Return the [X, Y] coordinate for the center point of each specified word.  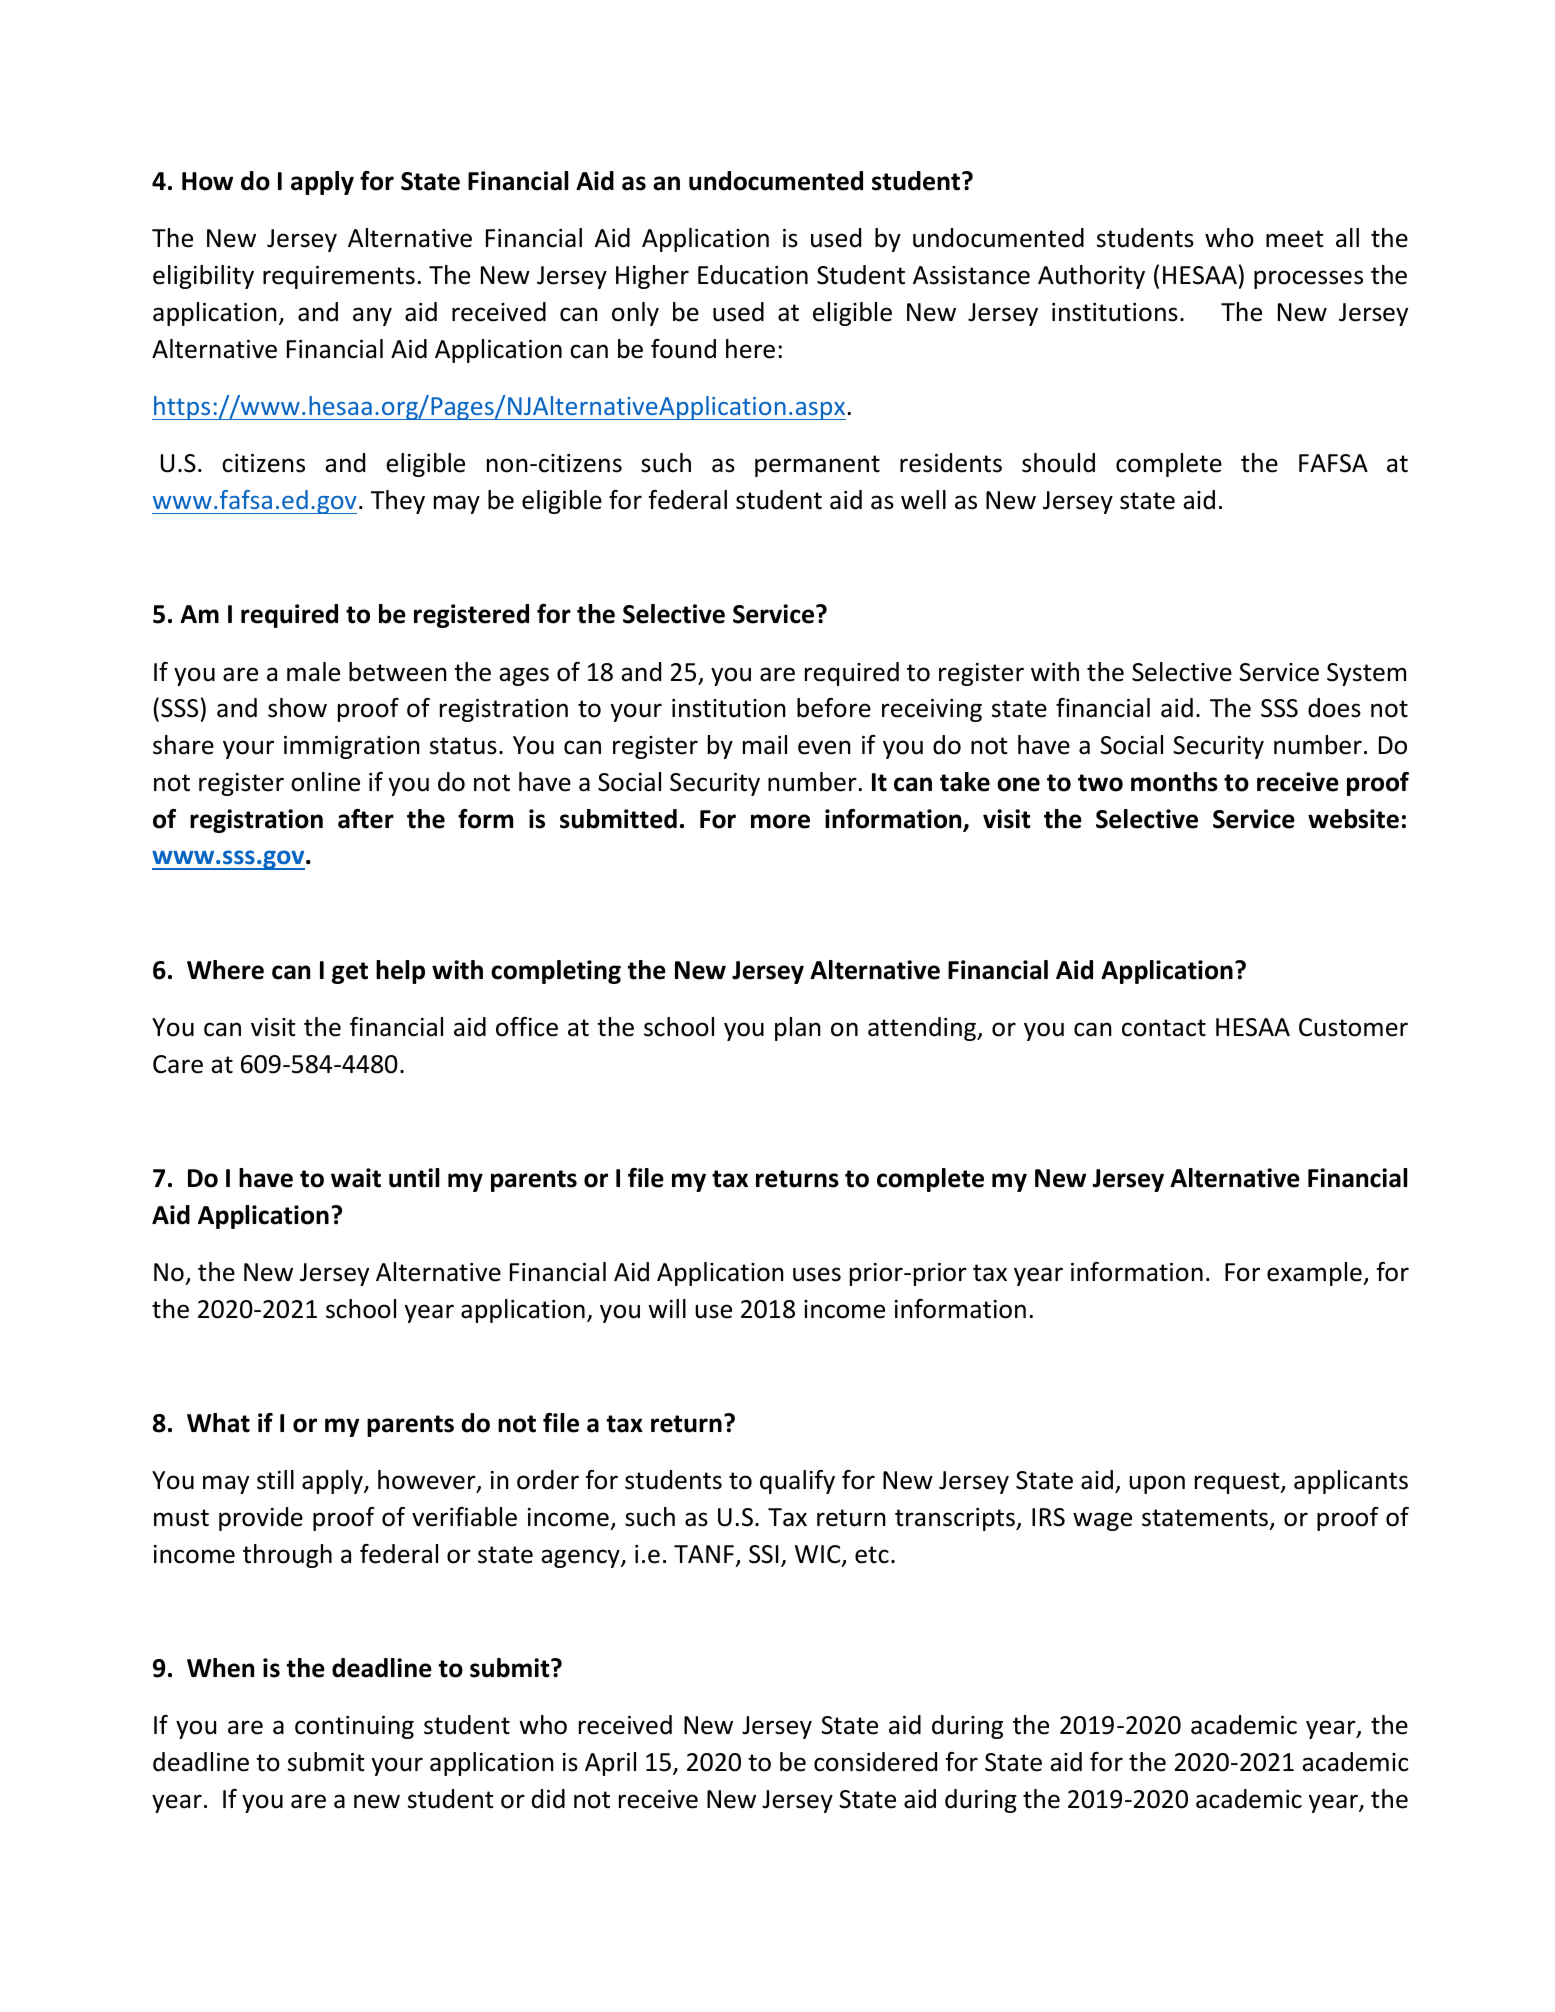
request [1238, 1483]
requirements [339, 277]
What [218, 1423]
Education [753, 275]
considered [875, 1762]
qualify [797, 1482]
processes [1308, 279]
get [350, 973]
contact [1164, 1028]
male [313, 672]
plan [798, 1029]
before [834, 708]
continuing [354, 1727]
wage [1102, 1521]
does [1334, 708]
